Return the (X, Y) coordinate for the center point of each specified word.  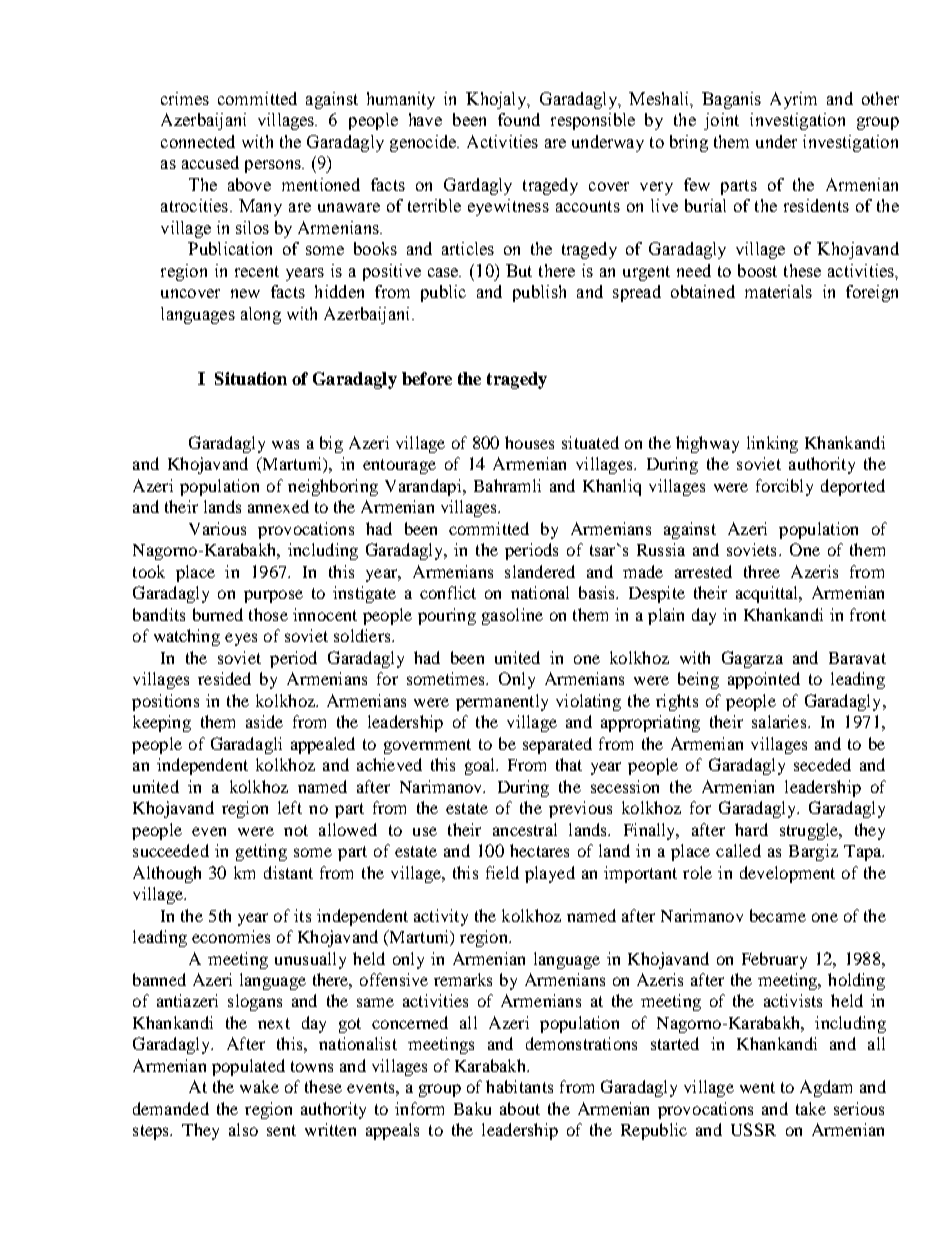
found (519, 119)
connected (198, 141)
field (502, 872)
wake (259, 1086)
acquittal (768, 594)
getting (261, 852)
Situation (251, 378)
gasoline (512, 616)
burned (218, 614)
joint (721, 121)
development (787, 874)
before (427, 378)
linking (772, 444)
